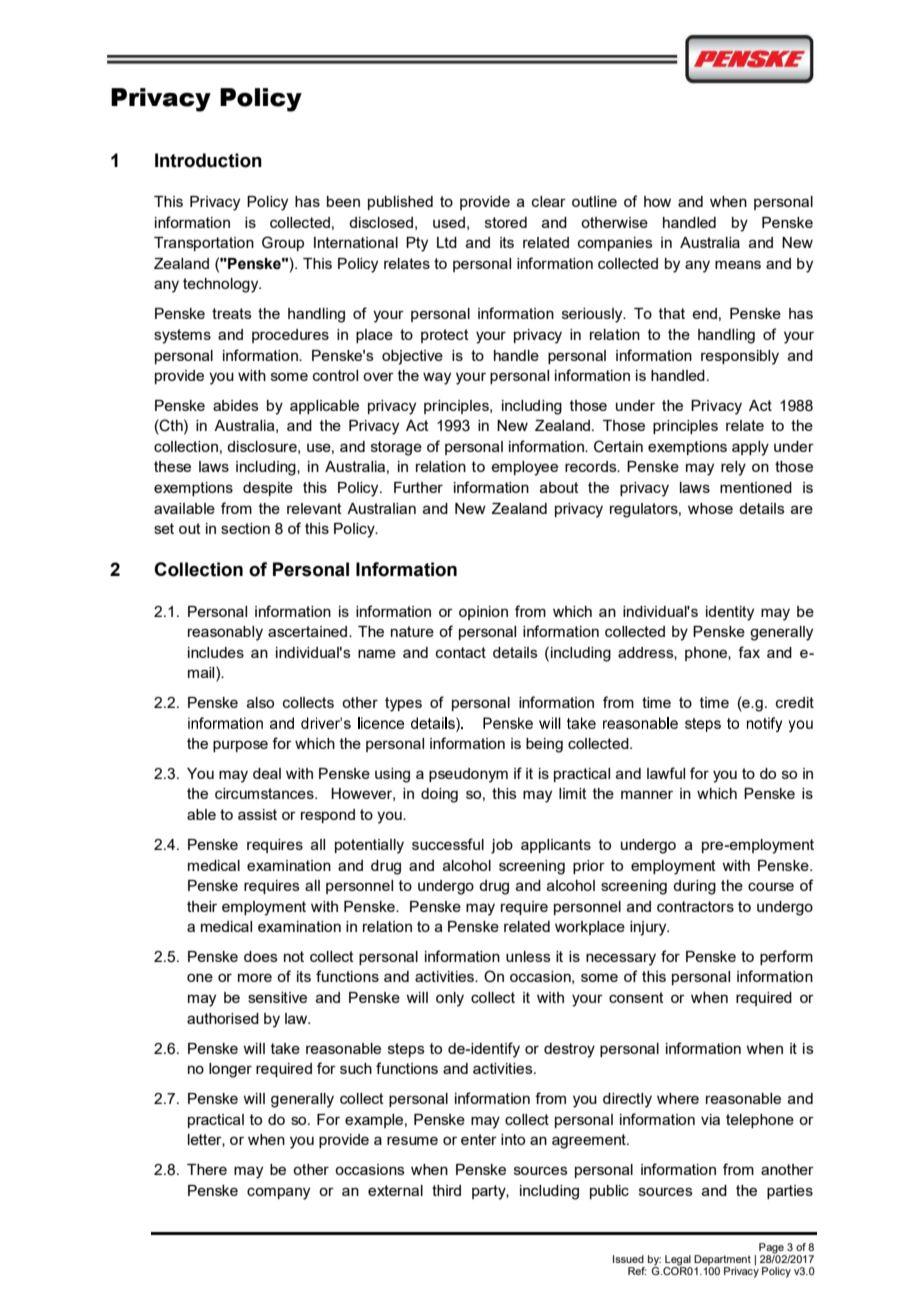 This screenshot has height=1308, width=924. Describe the element at coordinates (694, 887) in the screenshot. I see `during` at that location.
